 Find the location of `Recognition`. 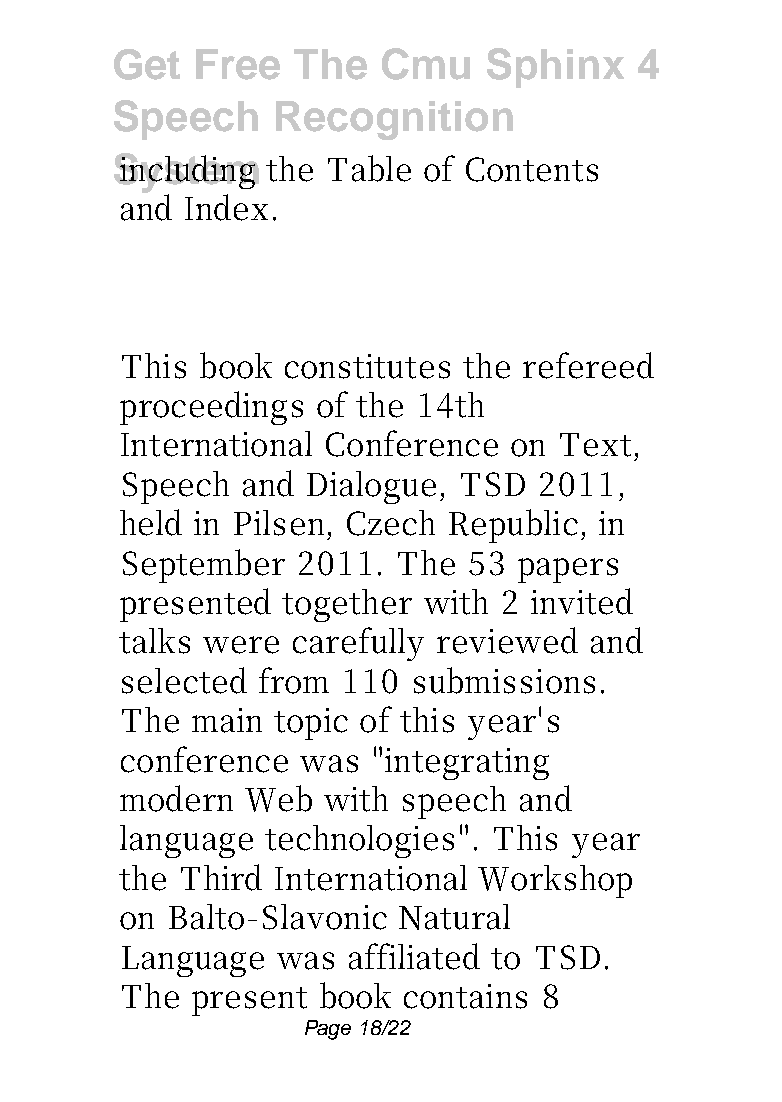

Recognition is located at coordinates (394, 120).
